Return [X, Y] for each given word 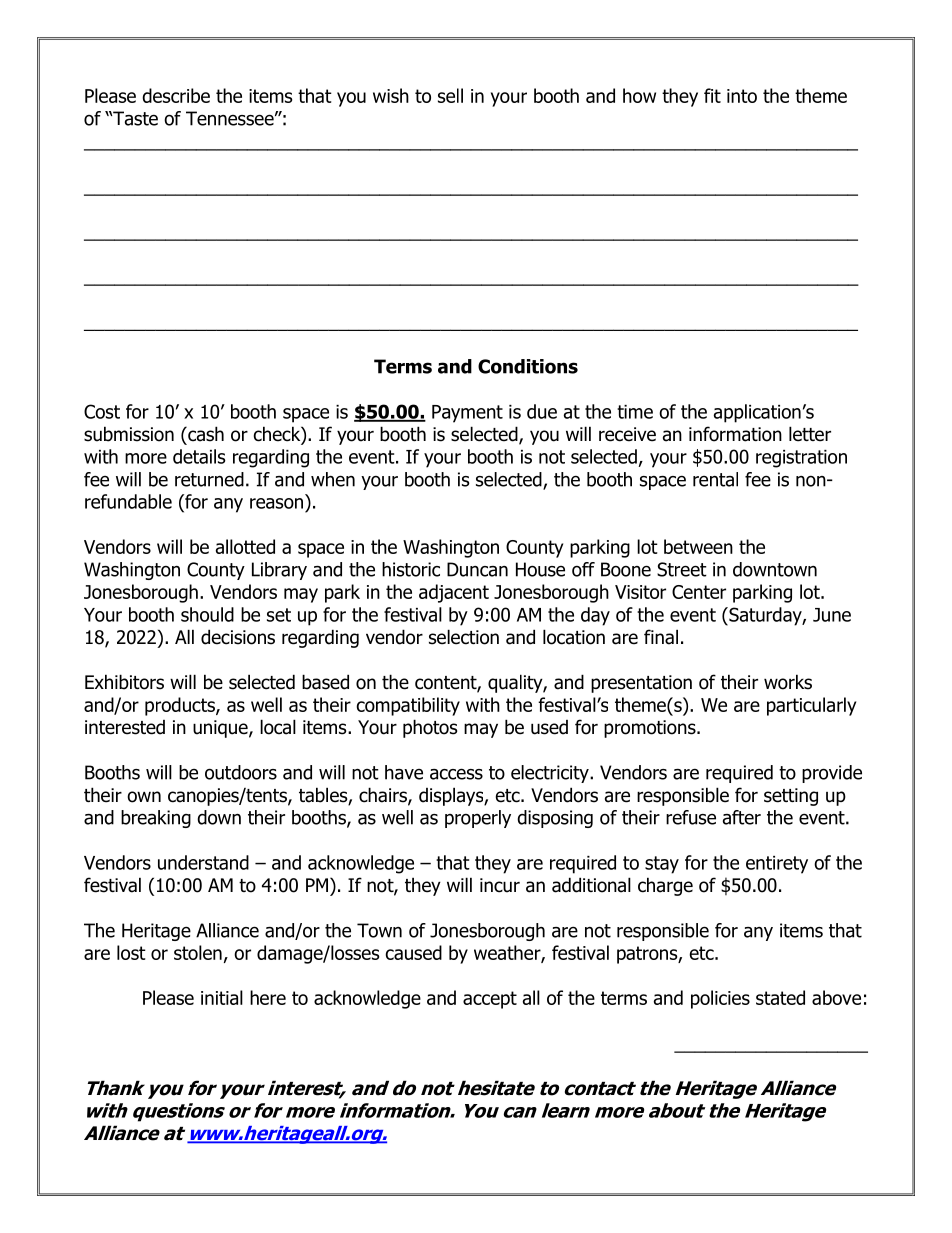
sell [450, 95]
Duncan [477, 569]
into [742, 96]
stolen [198, 952]
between [698, 546]
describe [176, 95]
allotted [245, 546]
